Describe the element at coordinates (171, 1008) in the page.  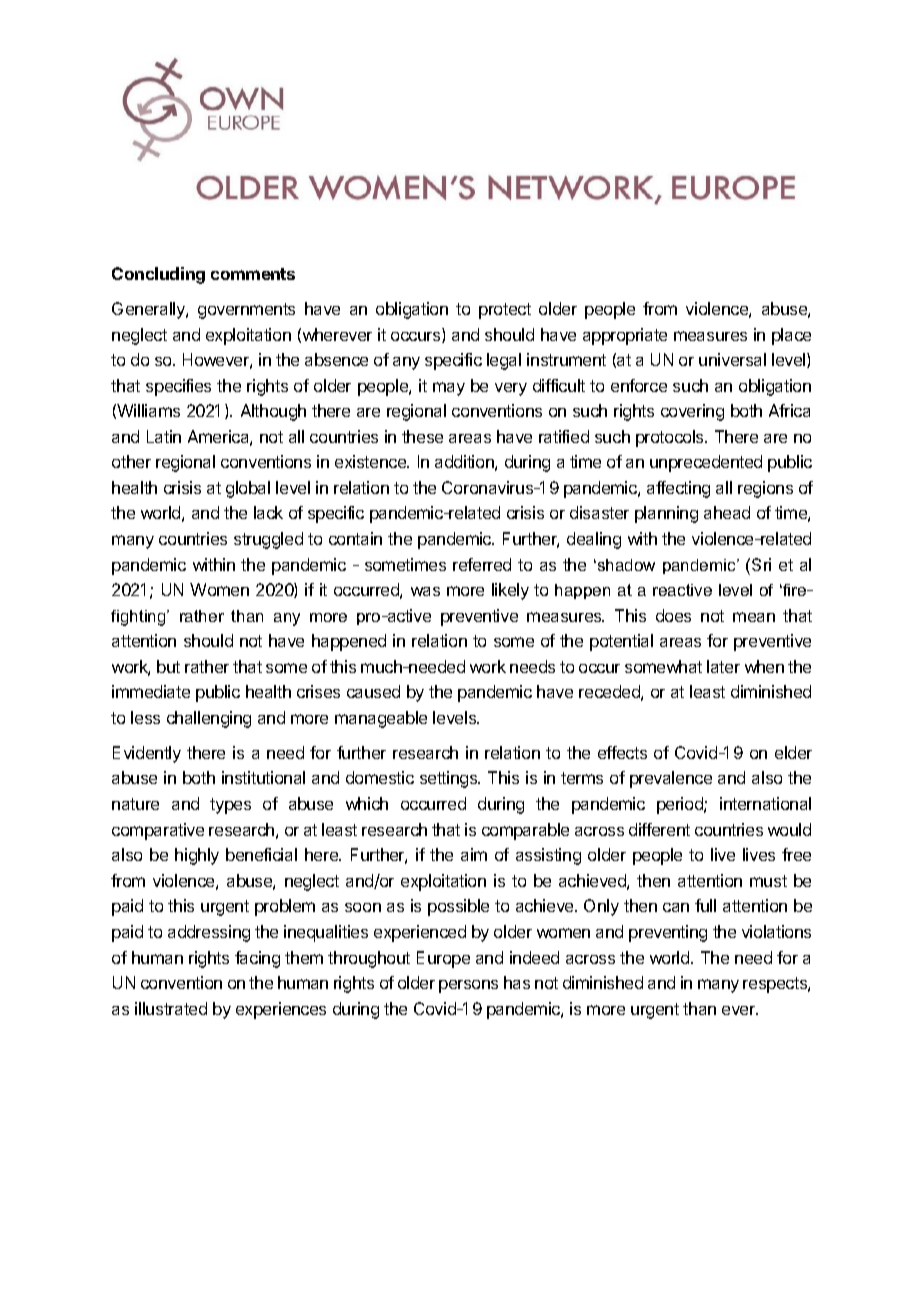
I see `illustrated` at that location.
